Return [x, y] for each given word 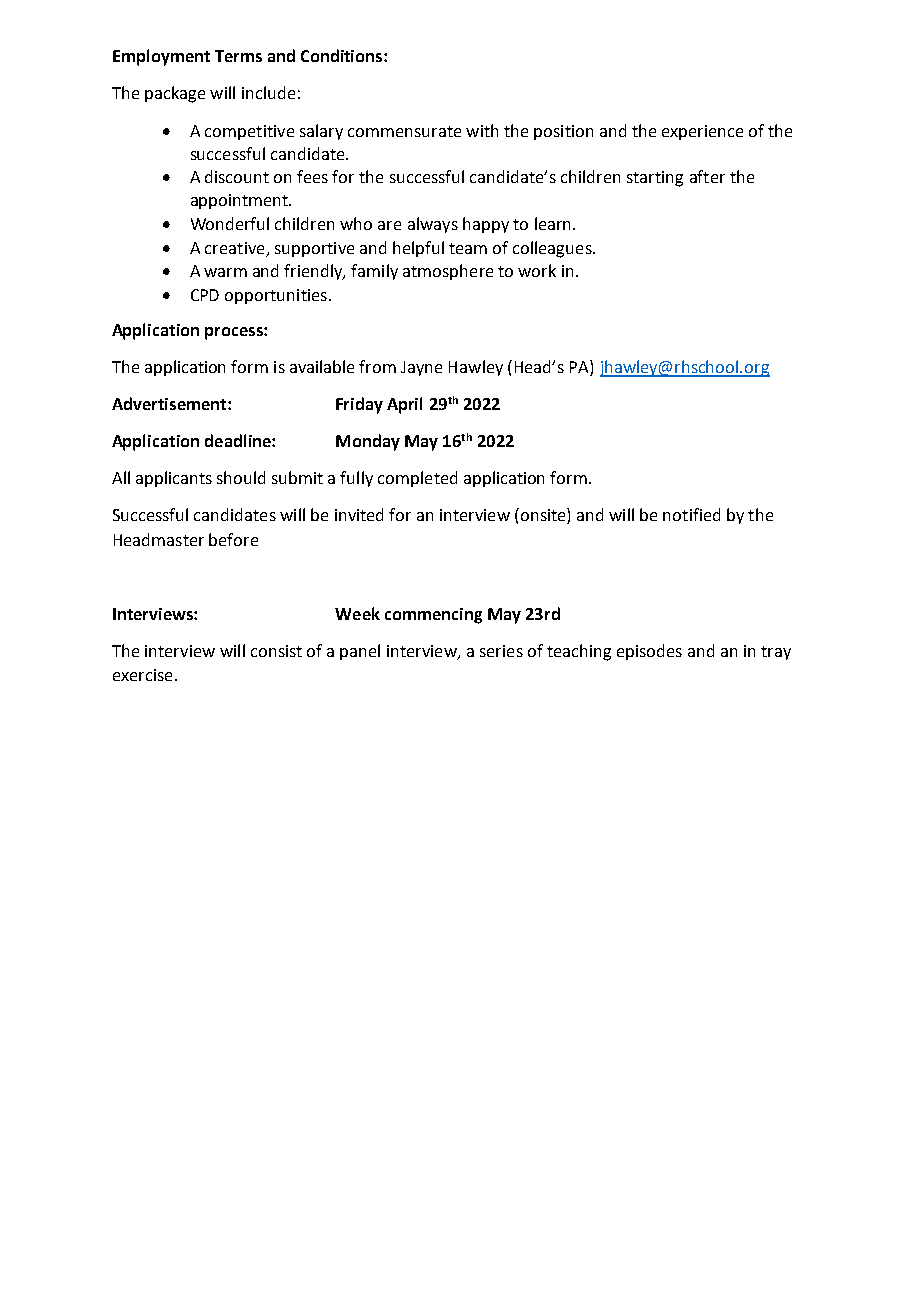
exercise [142, 675]
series [501, 651]
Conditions [343, 55]
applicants [174, 479]
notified [691, 514]
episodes [649, 652]
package [175, 94]
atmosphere [448, 272]
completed [417, 479]
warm [225, 272]
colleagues [553, 249]
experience [702, 132]
